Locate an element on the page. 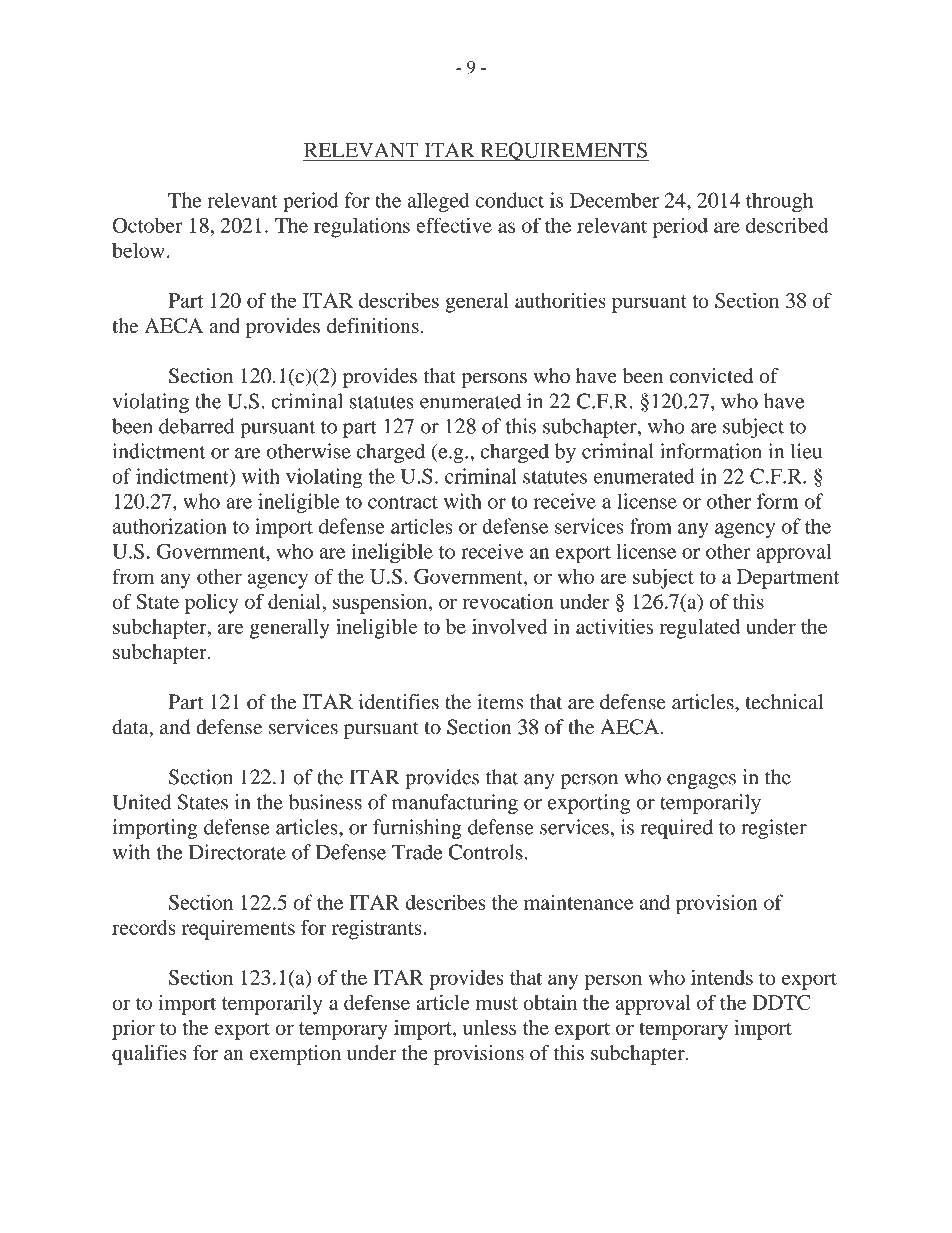 This image has width=952, height=1233. policy is located at coordinates (211, 604).
